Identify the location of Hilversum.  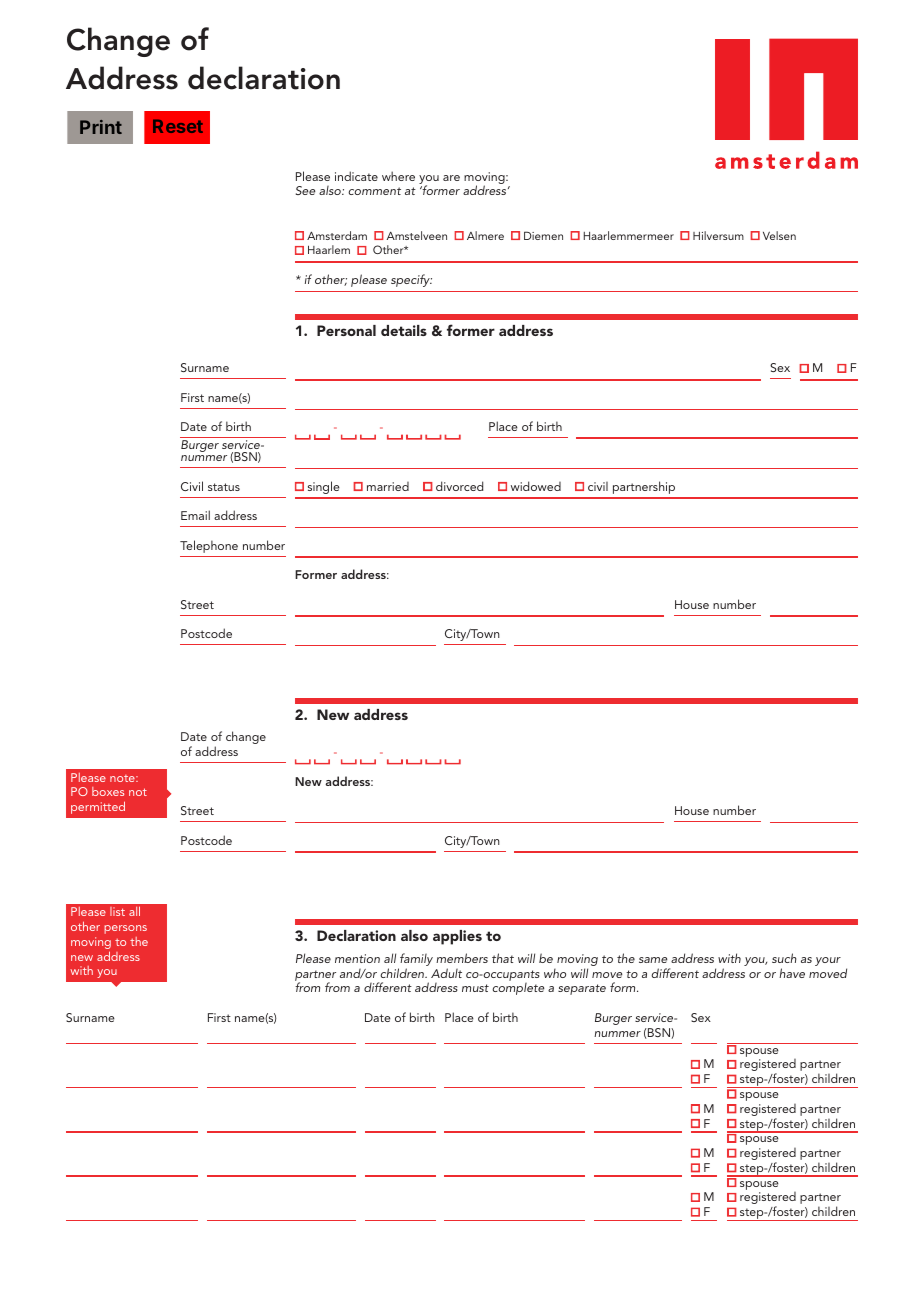
(718, 235).
